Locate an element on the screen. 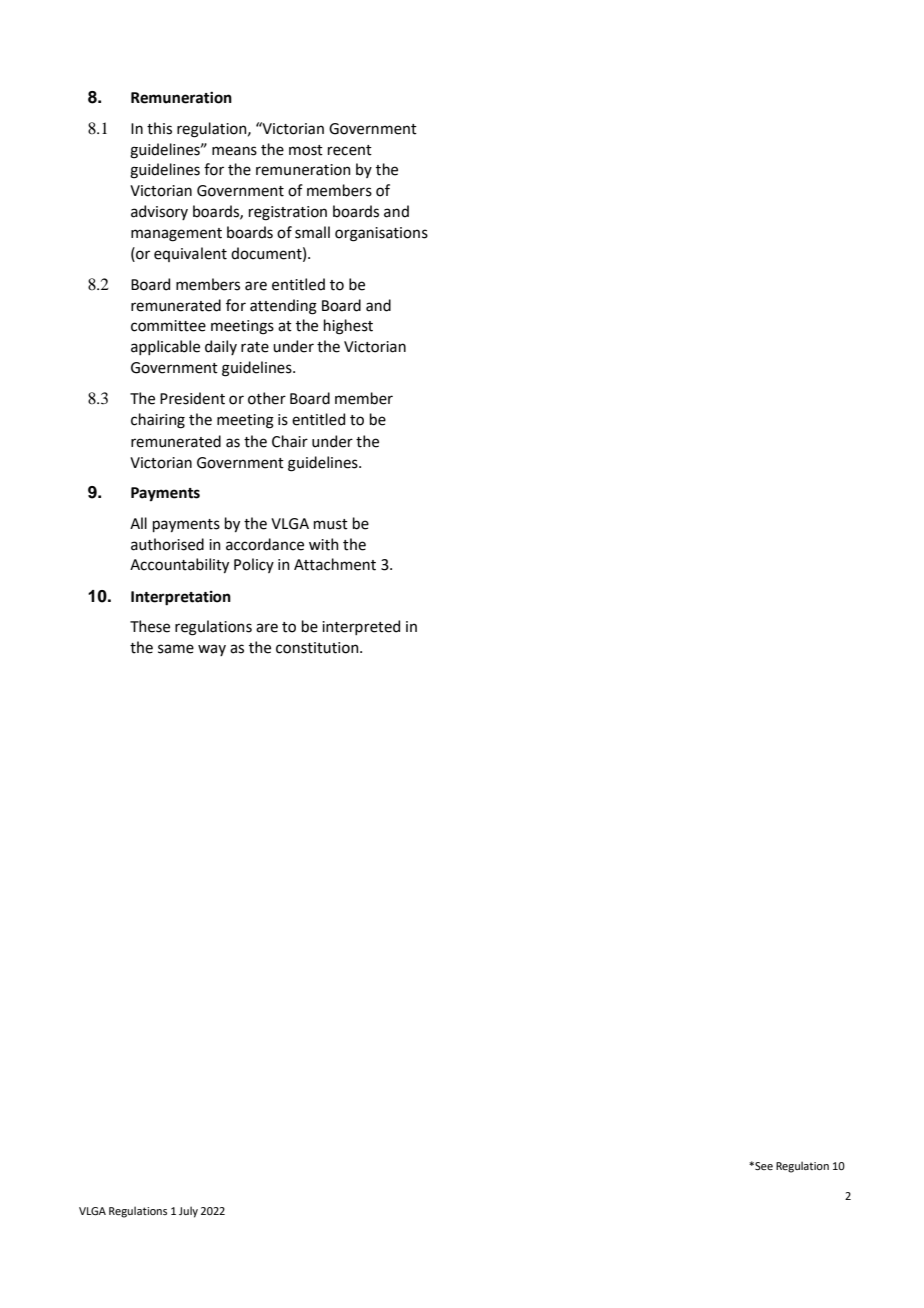 The width and height of the screenshot is (924, 1308). highest is located at coordinates (348, 327).
